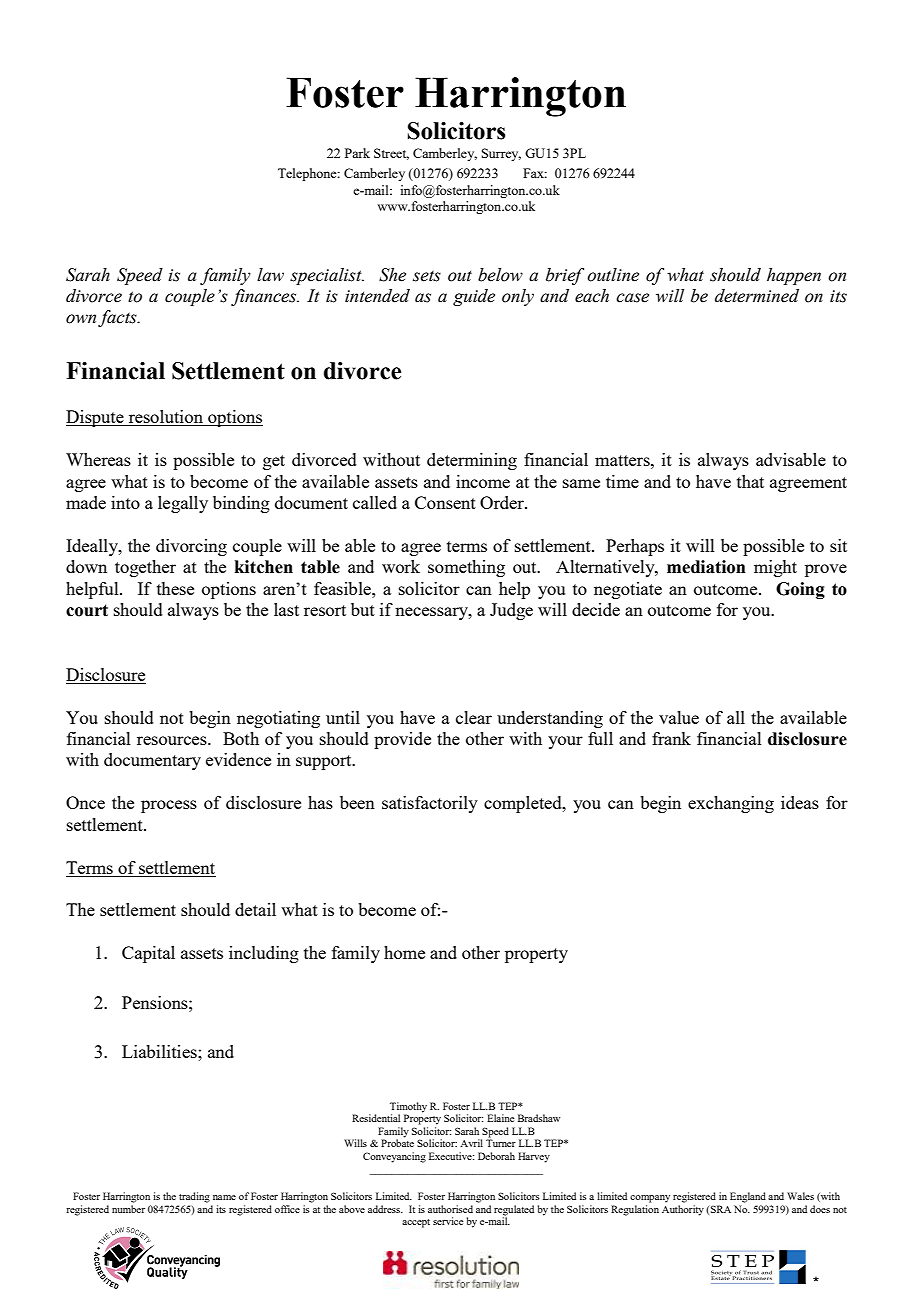 The width and height of the screenshot is (924, 1308). I want to click on law, so click(270, 275).
